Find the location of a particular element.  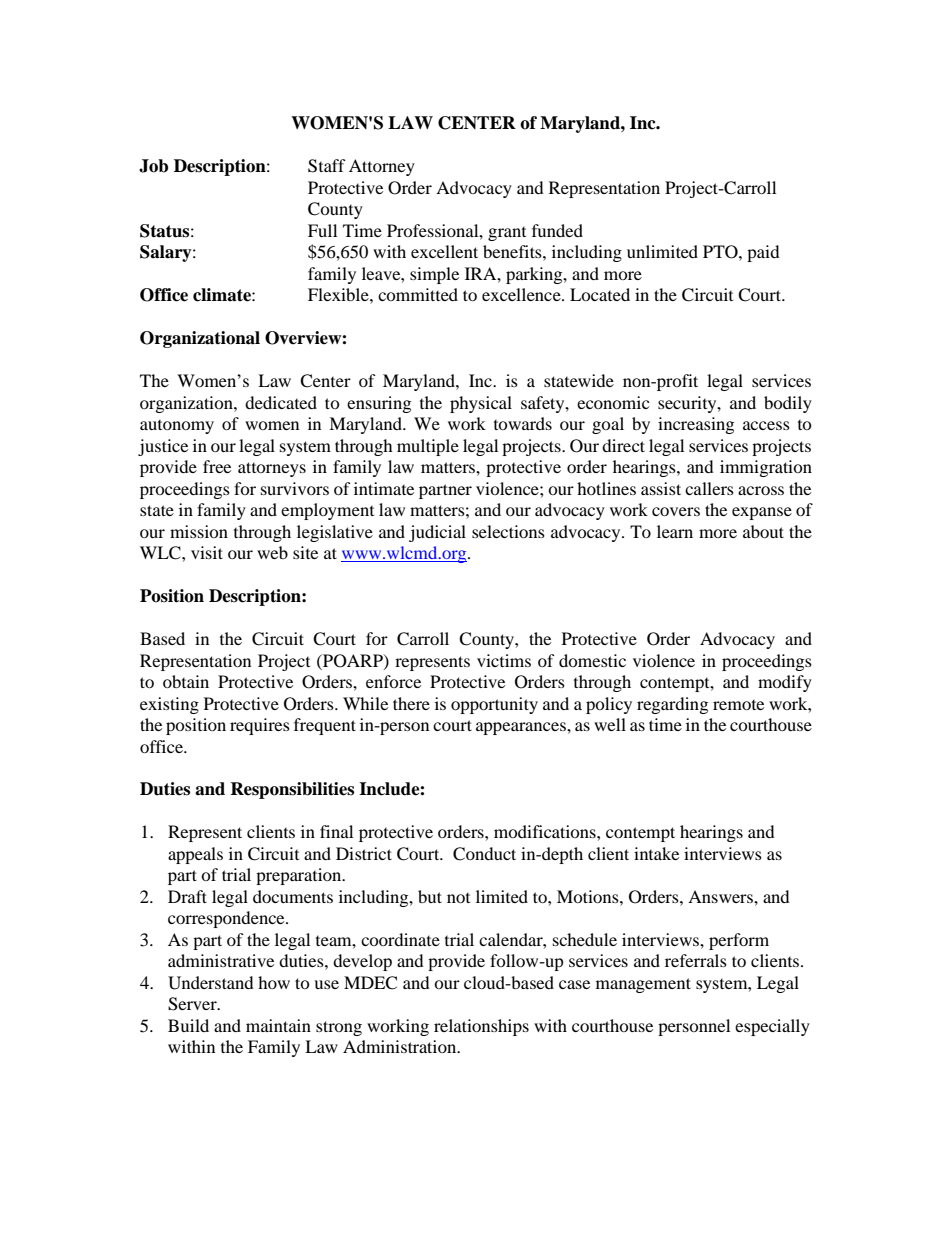

Job is located at coordinates (153, 166).
